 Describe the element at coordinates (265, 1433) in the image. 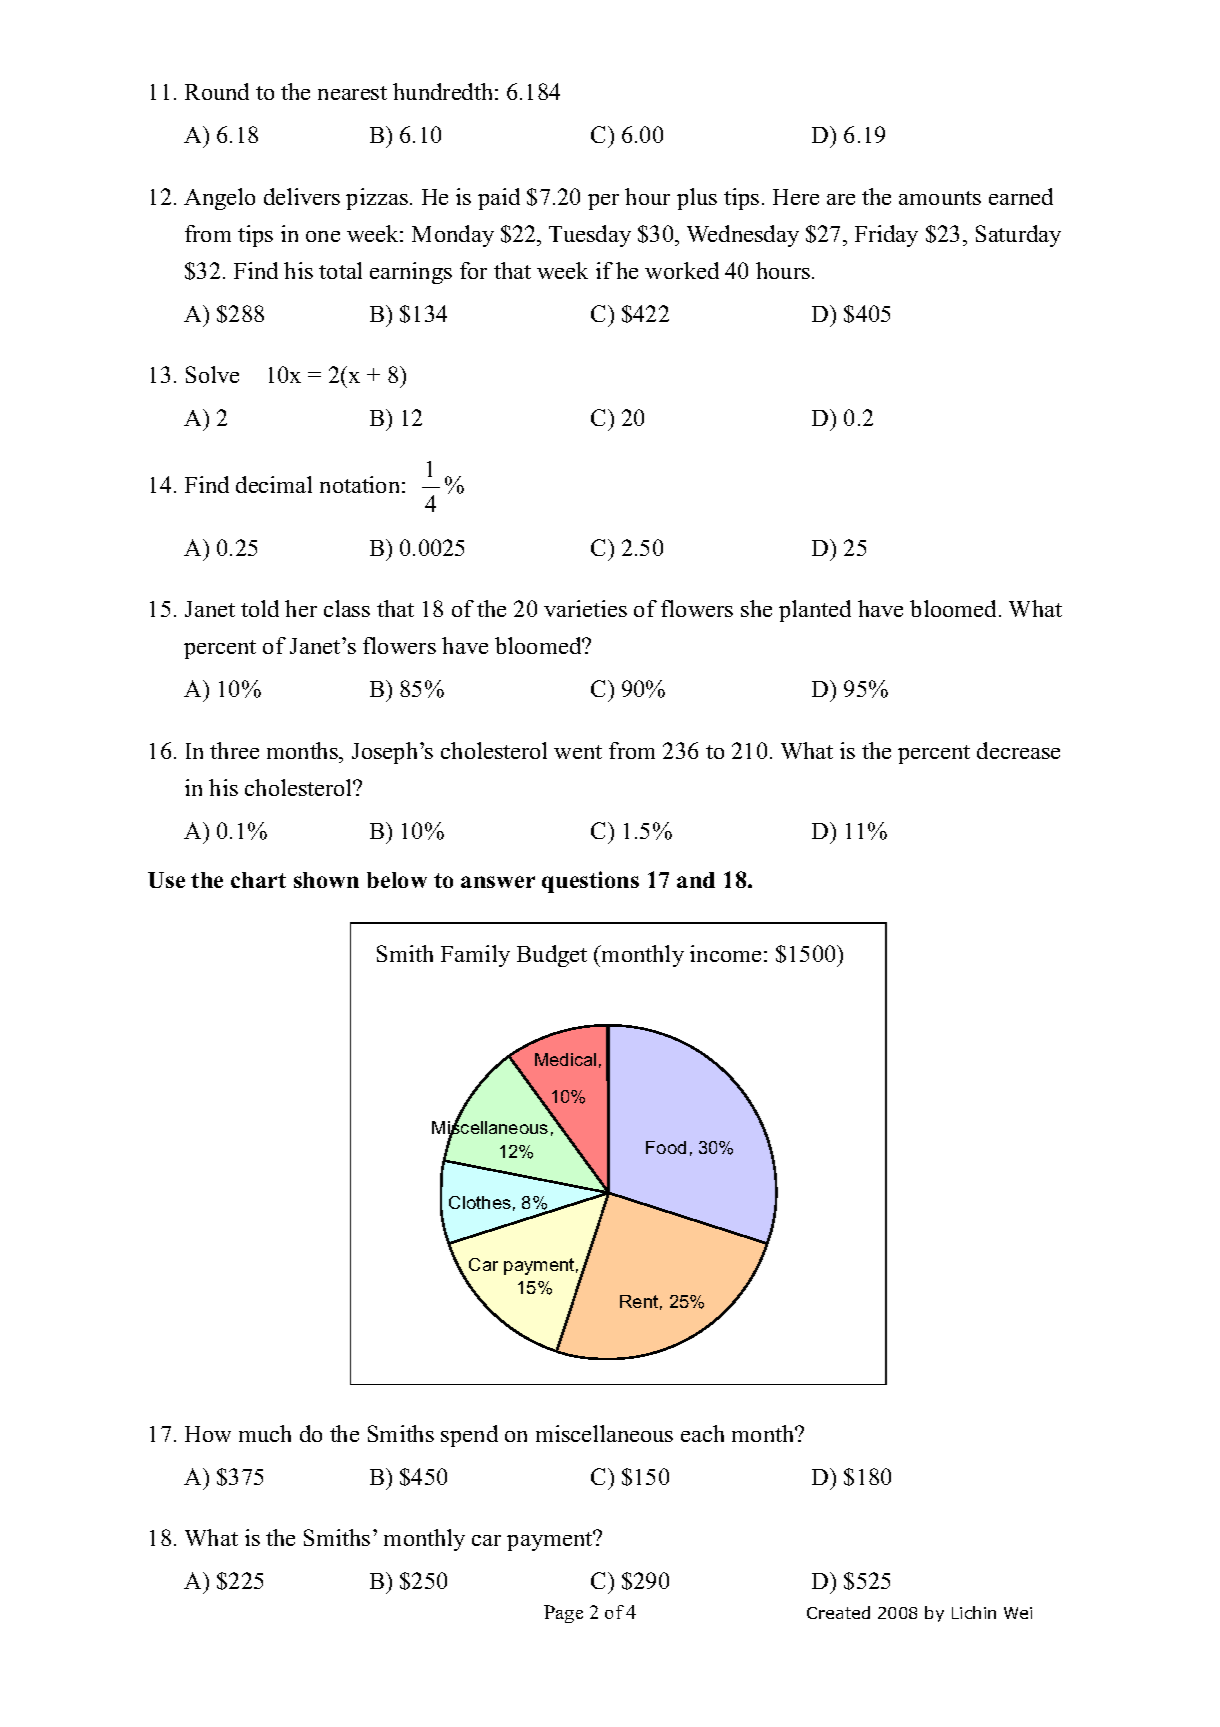

I see `much` at that location.
